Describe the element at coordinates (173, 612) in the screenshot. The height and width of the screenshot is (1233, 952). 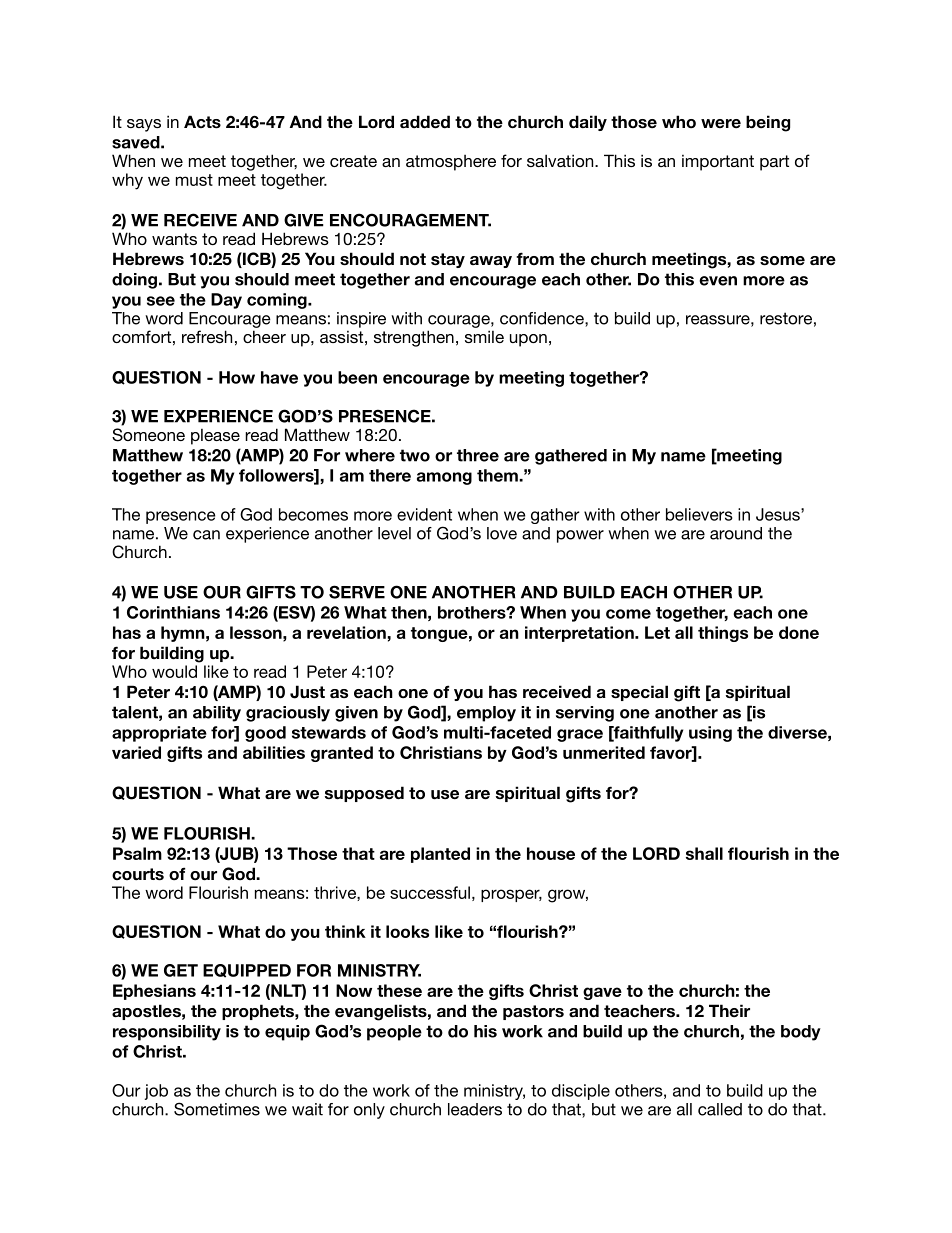
I see `Corinthians` at that location.
